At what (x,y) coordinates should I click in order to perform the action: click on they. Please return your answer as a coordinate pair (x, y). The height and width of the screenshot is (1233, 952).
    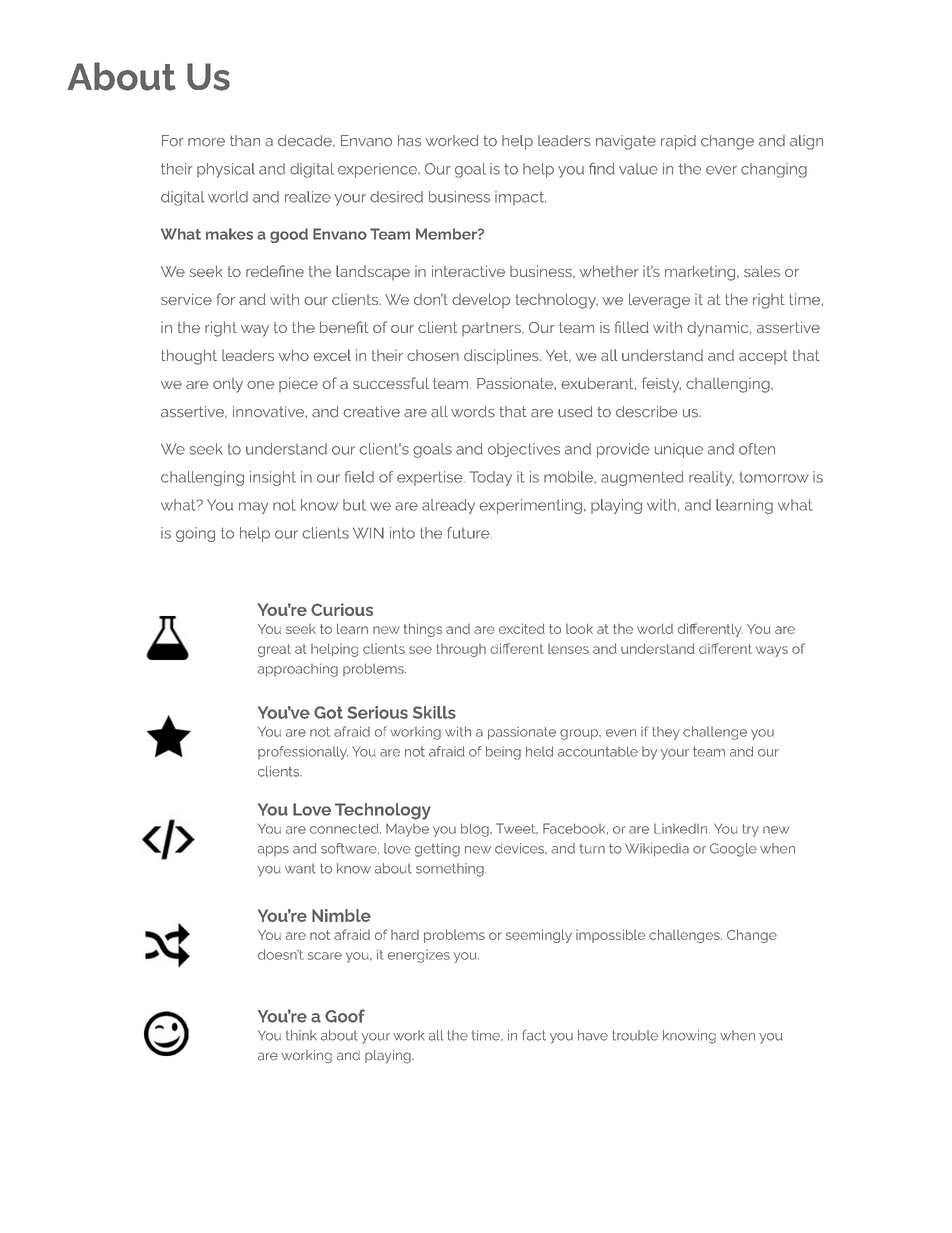
    Looking at the image, I should click on (666, 733).
